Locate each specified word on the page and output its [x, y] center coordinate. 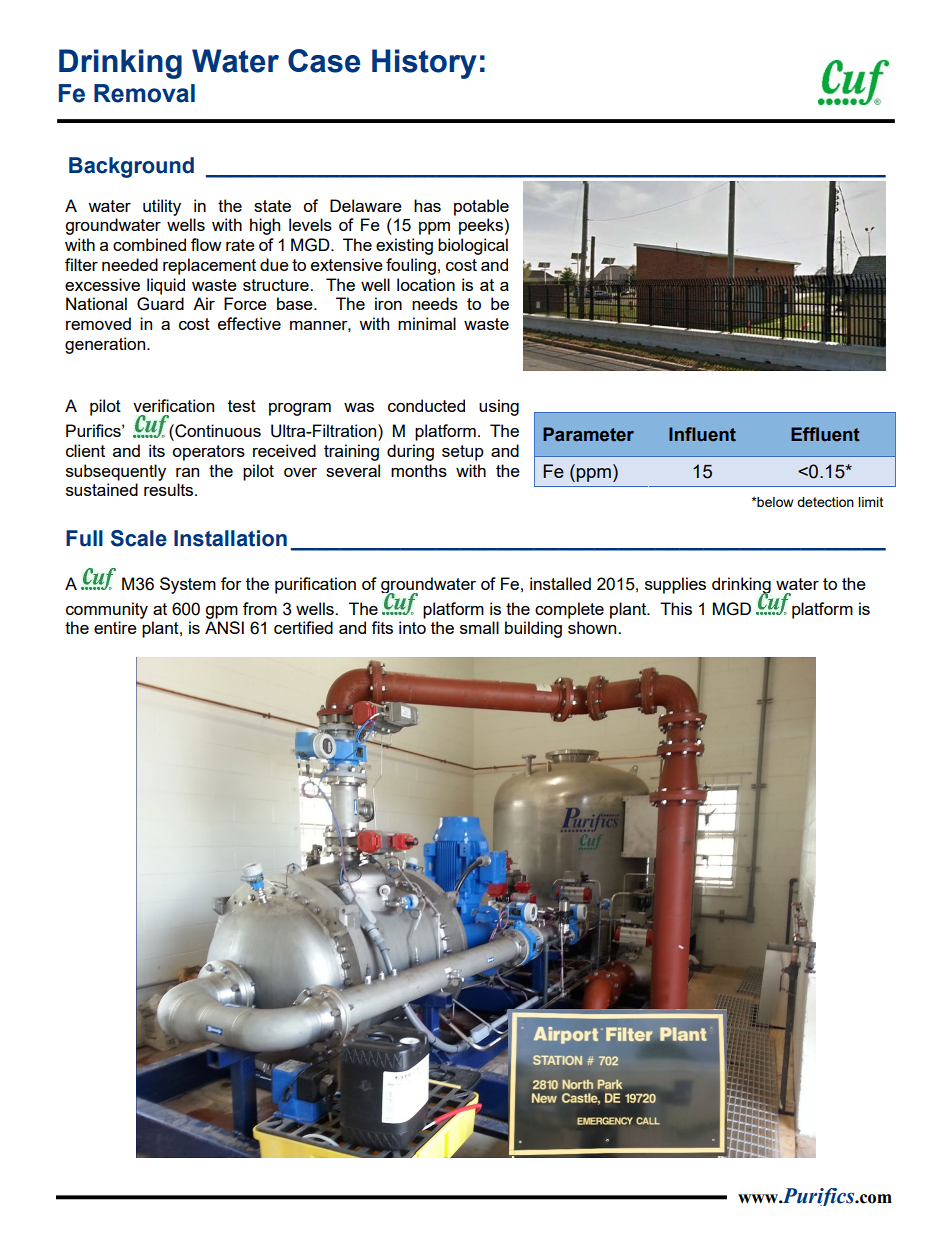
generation [106, 345]
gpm [221, 612]
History [424, 64]
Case [324, 61]
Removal [144, 93]
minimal [427, 323]
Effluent [825, 434]
